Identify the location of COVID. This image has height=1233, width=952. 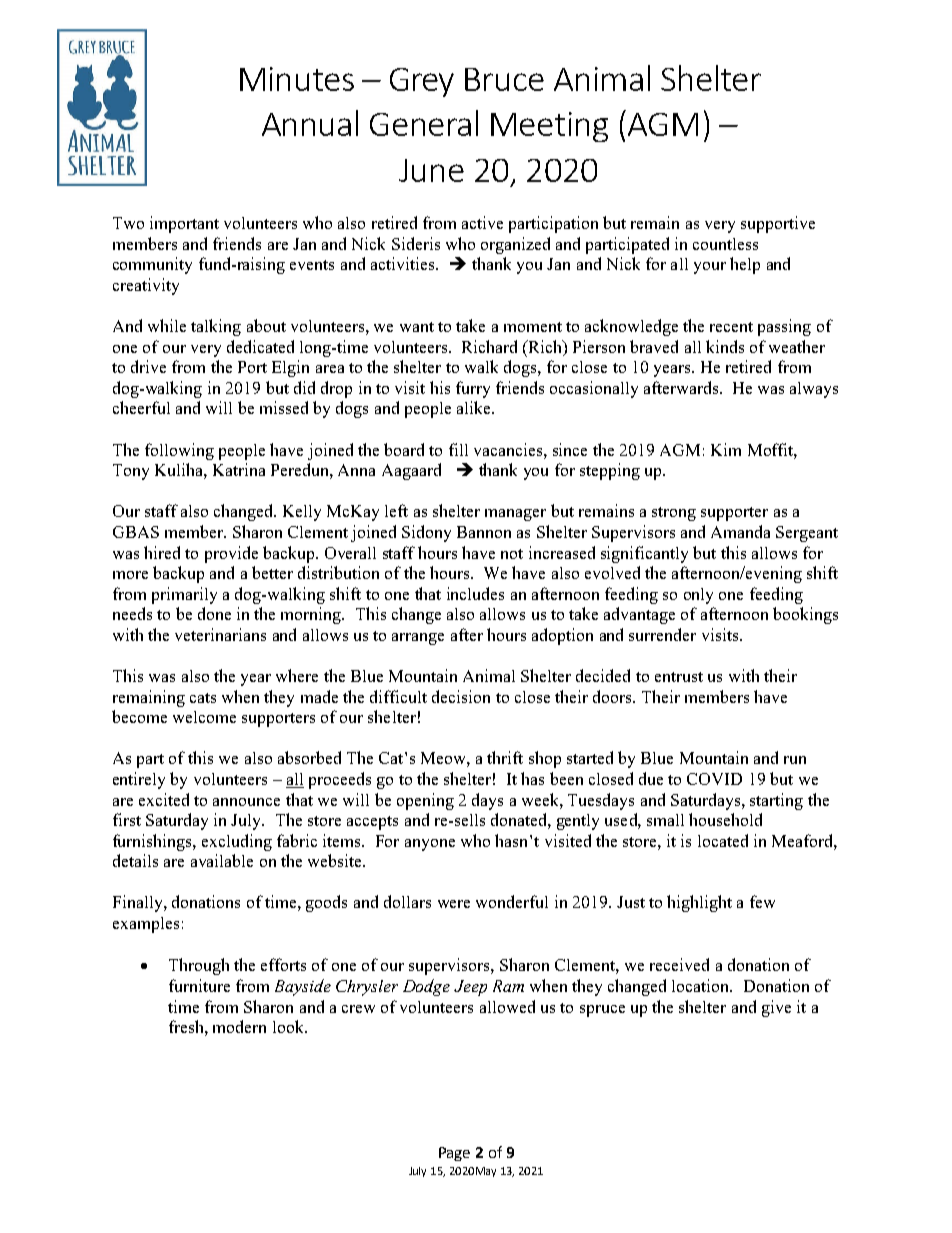
(714, 779).
